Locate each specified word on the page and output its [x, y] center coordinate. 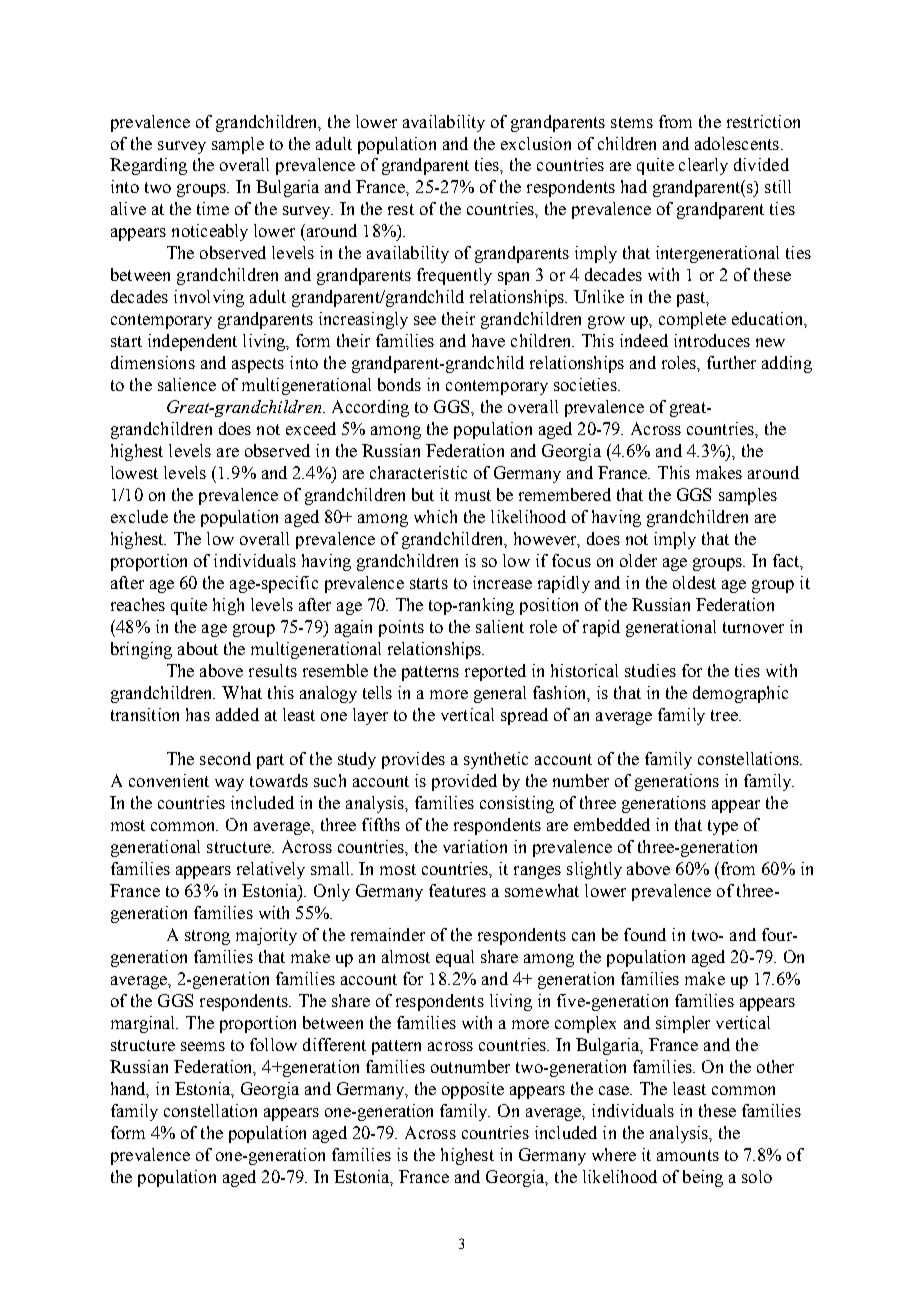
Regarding [148, 166]
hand [130, 1090]
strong [207, 937]
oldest [694, 582]
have [488, 340]
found [645, 934]
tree [725, 715]
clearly [703, 166]
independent [192, 342]
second [225, 758]
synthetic [496, 760]
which [435, 516]
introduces [712, 340]
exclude [139, 516]
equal [455, 958]
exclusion [536, 143]
